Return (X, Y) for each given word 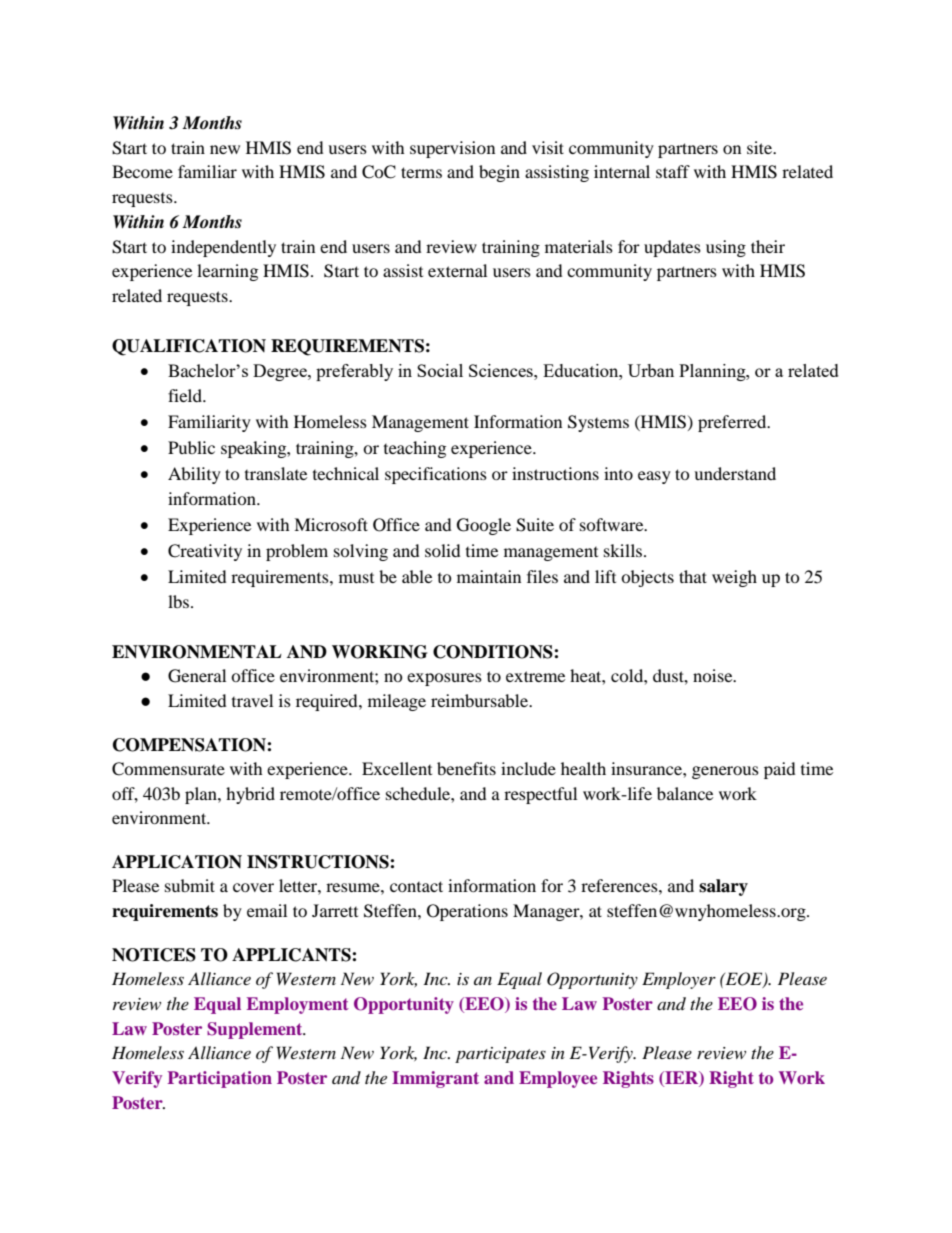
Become (142, 171)
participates (500, 1055)
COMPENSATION (190, 745)
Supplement (256, 1030)
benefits (466, 768)
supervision (452, 149)
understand (735, 473)
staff (673, 171)
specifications (436, 475)
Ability (194, 475)
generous (725, 772)
